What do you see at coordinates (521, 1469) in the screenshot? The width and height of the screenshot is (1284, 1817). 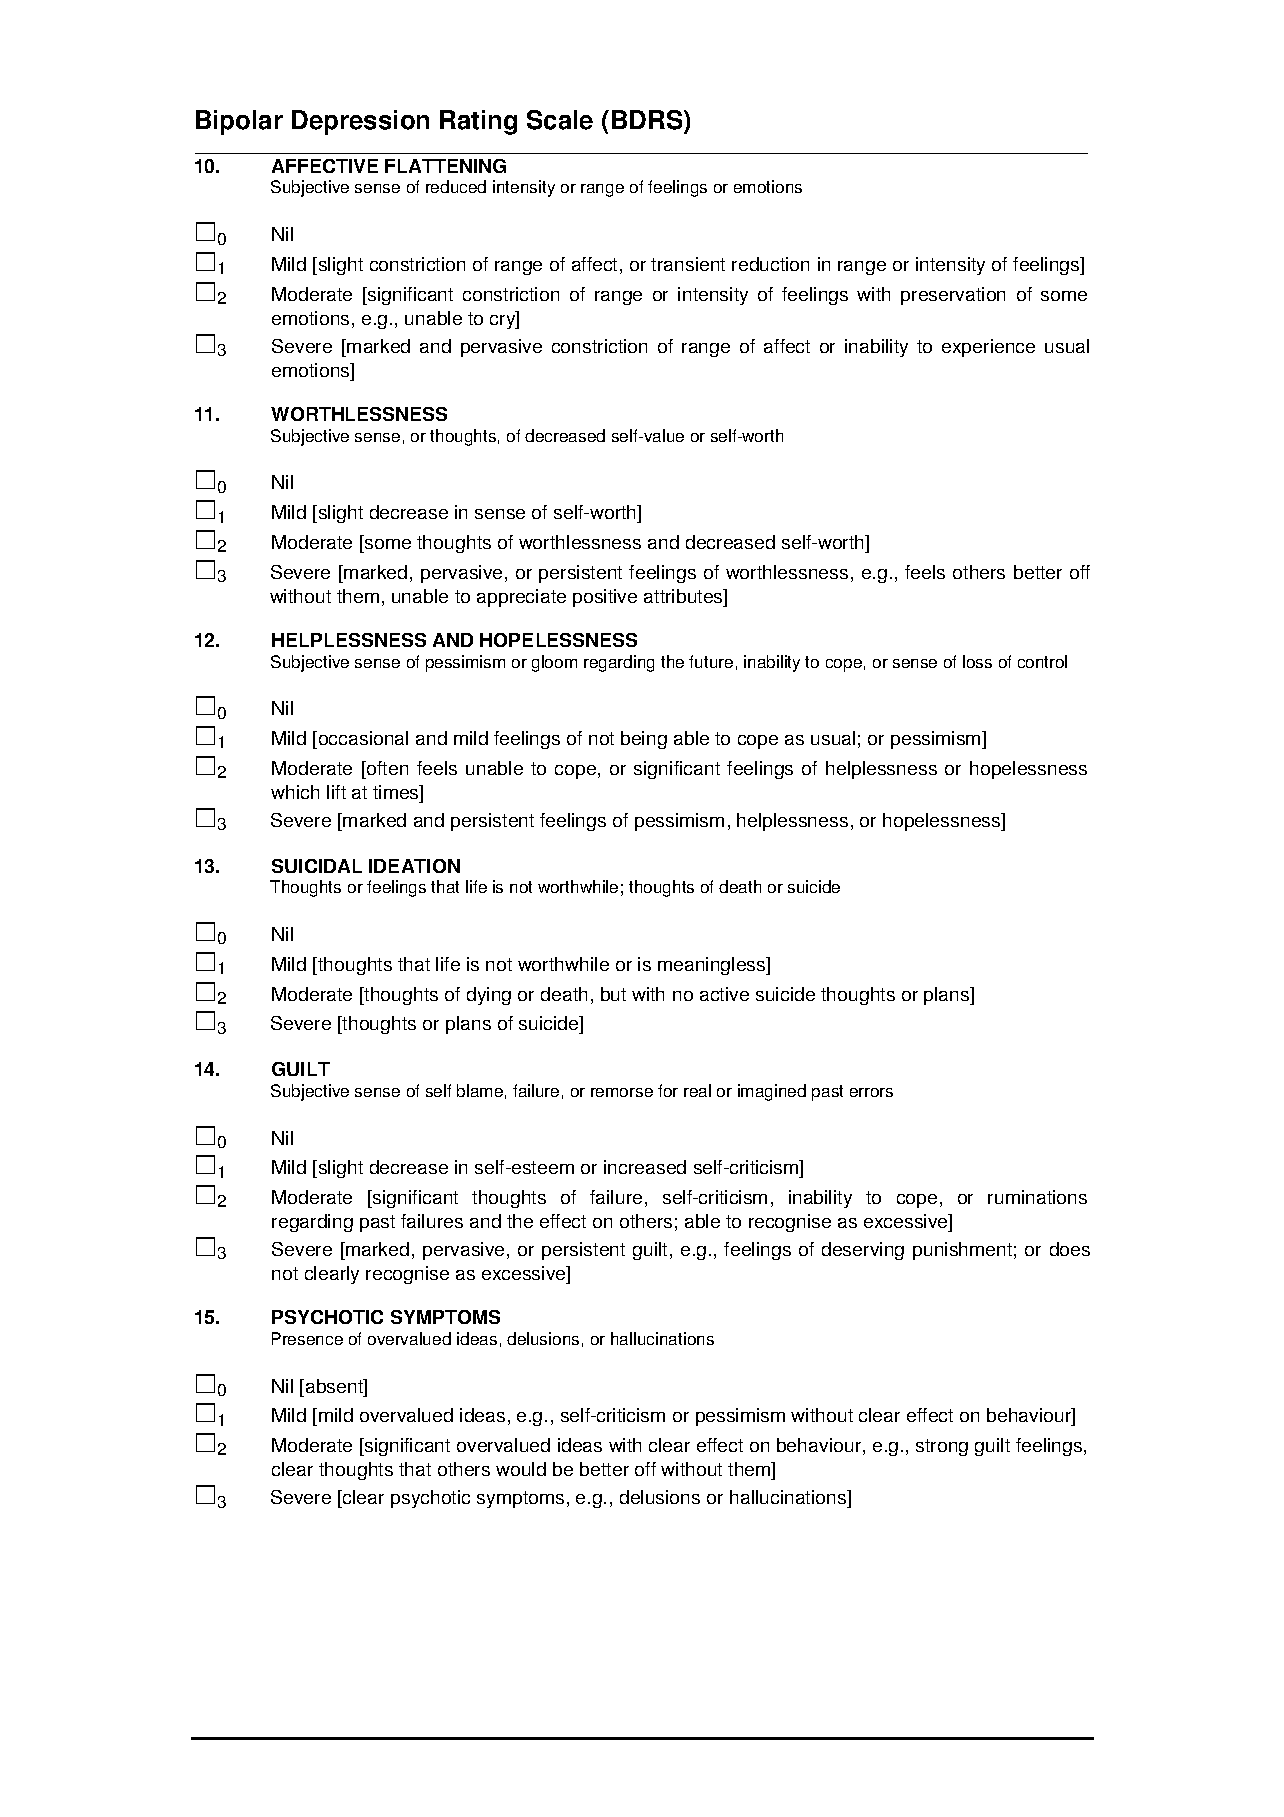 I see `would` at bounding box center [521, 1469].
